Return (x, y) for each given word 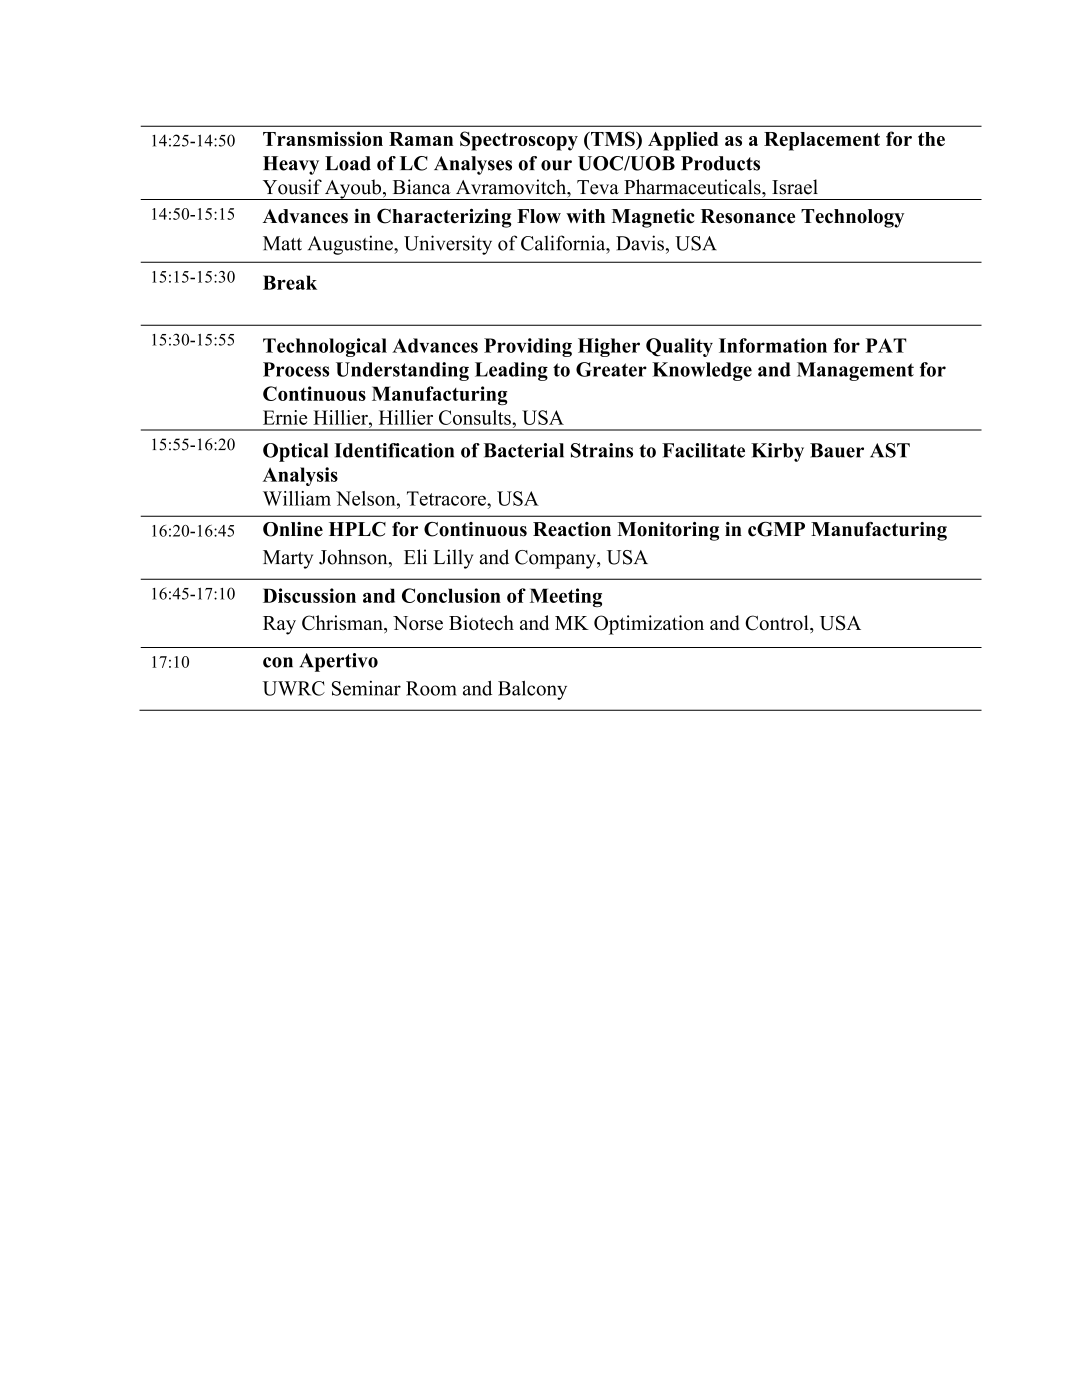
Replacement (822, 141)
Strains (602, 450)
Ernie (285, 417)
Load (348, 163)
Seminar (366, 688)
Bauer (837, 450)
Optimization (649, 625)
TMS (613, 138)
